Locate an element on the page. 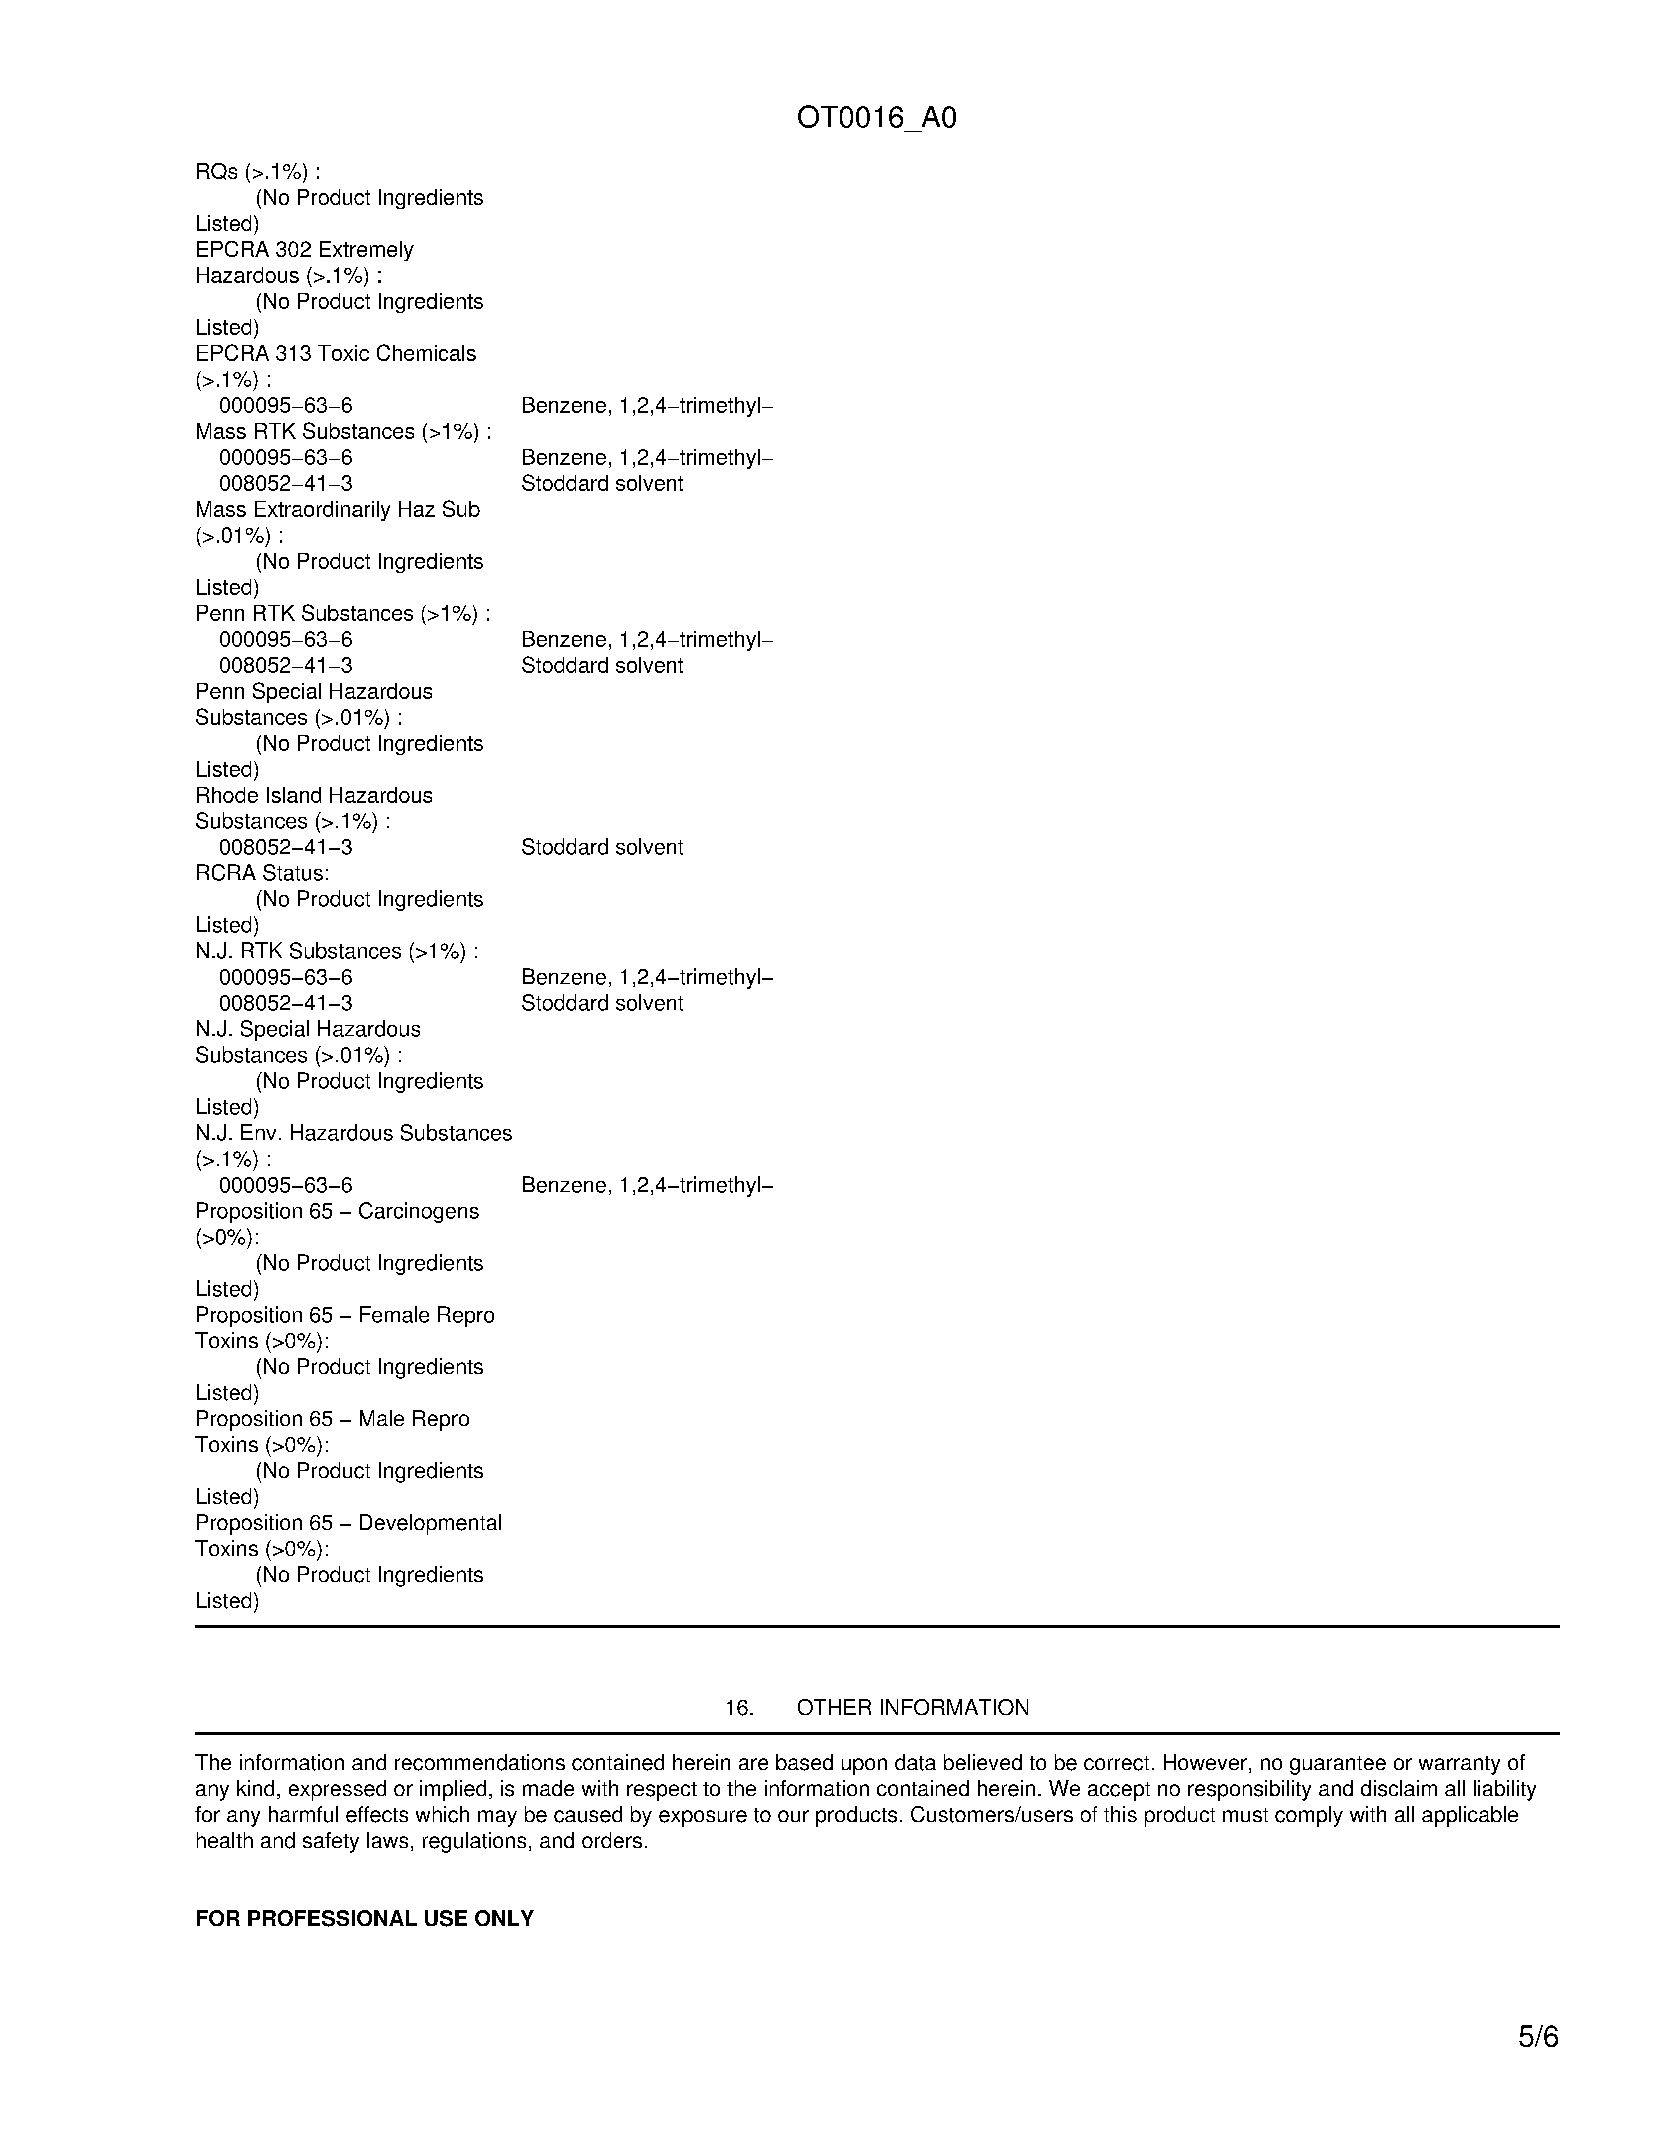 This document has width=1657, height=2144. laws is located at coordinates (387, 1840).
